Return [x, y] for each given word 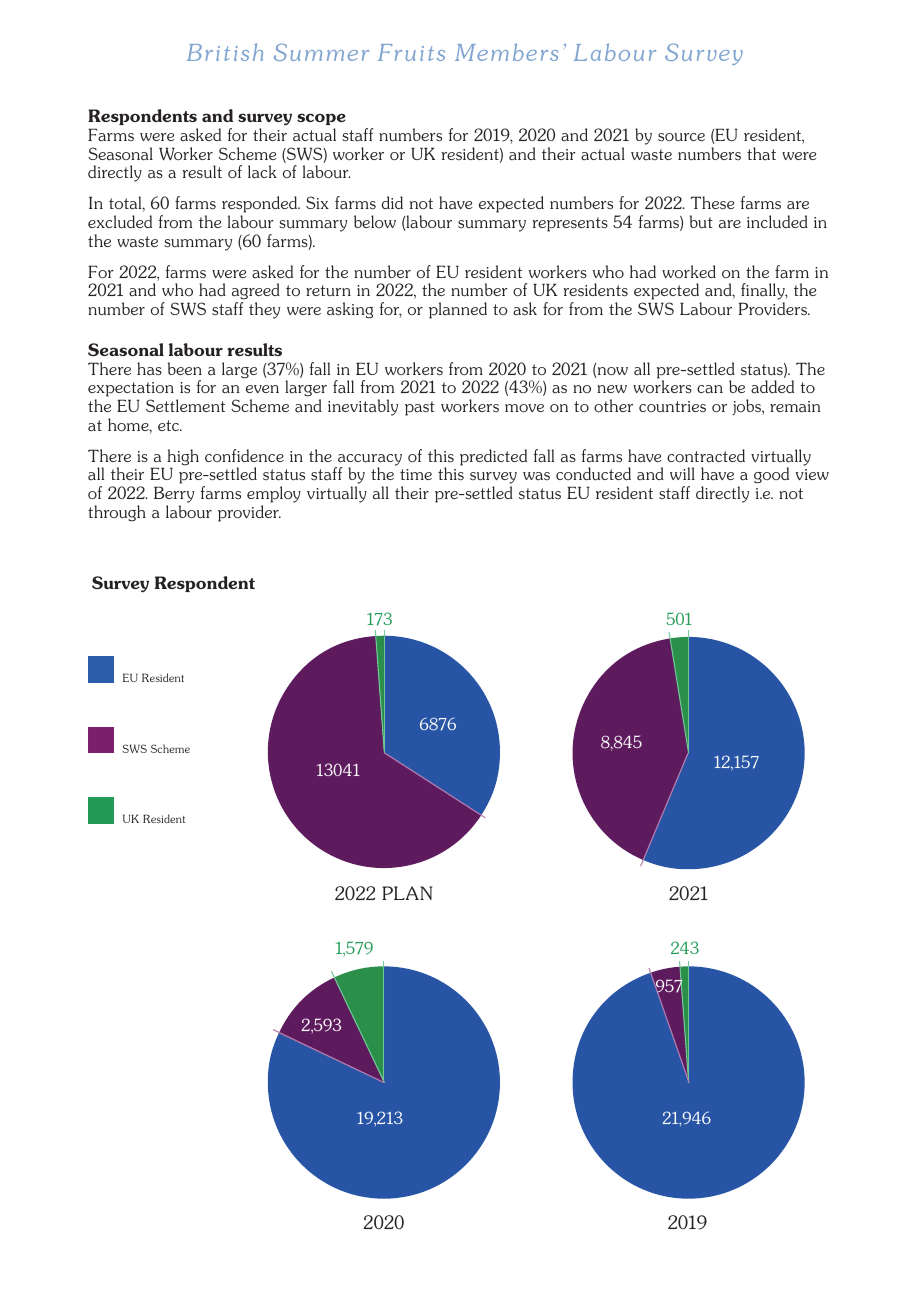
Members [506, 52]
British [225, 52]
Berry [174, 496]
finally [763, 293]
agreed [256, 293]
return [328, 290]
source [681, 137]
